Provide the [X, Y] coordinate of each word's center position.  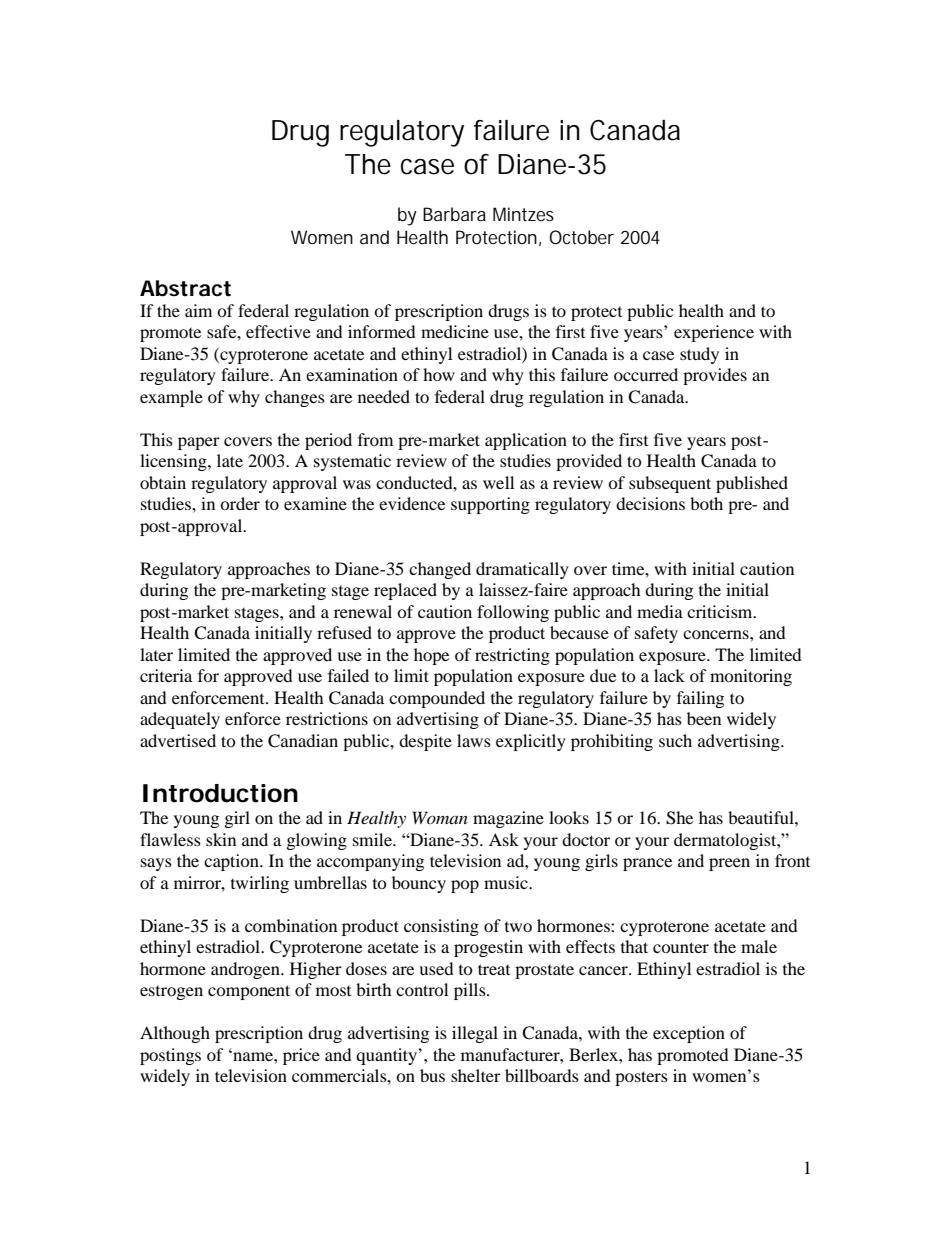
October [582, 237]
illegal [475, 1034]
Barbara [454, 214]
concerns [717, 634]
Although [175, 1034]
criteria [166, 675]
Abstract [185, 288]
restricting [512, 656]
